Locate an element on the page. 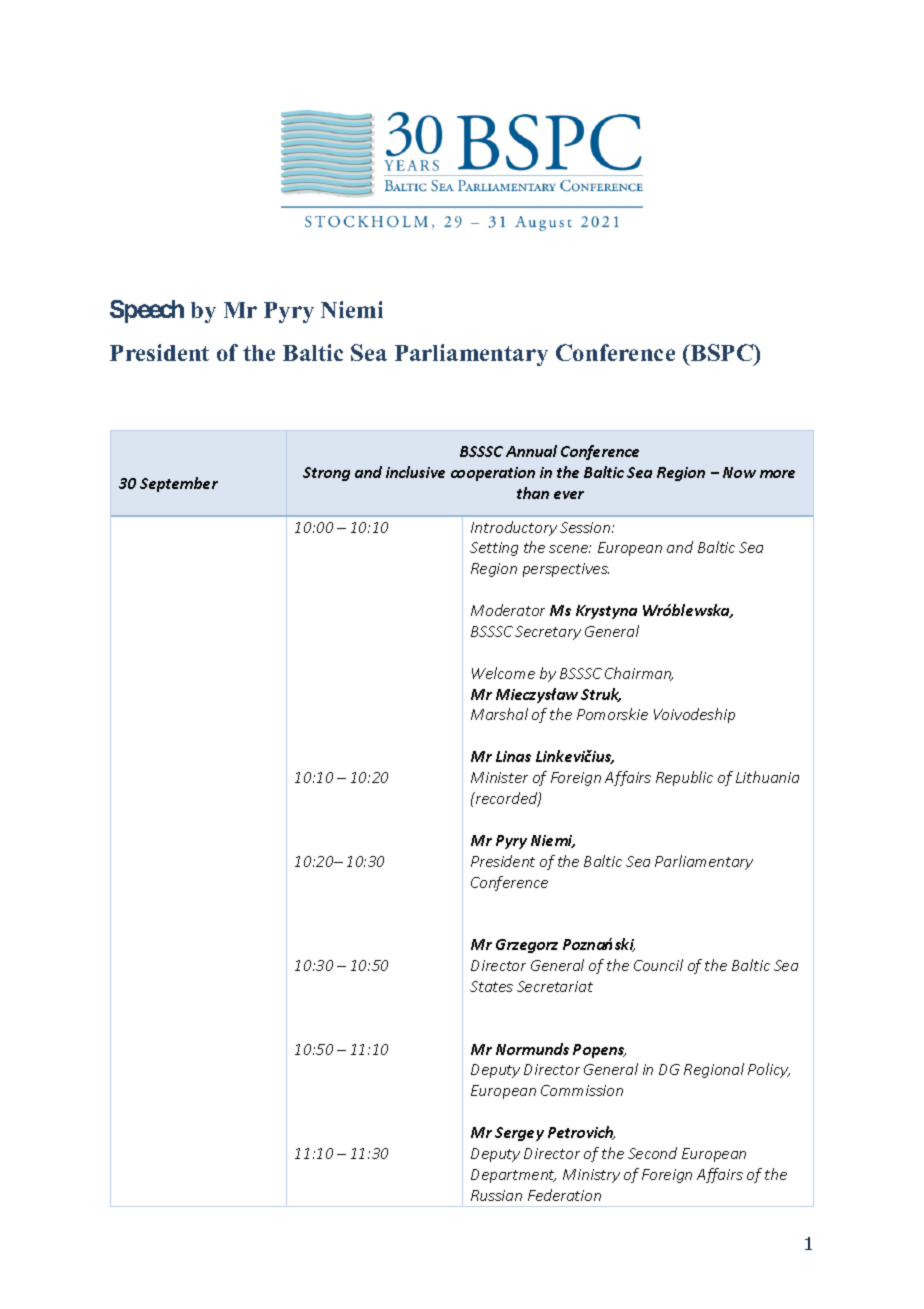  Council is located at coordinates (658, 965).
